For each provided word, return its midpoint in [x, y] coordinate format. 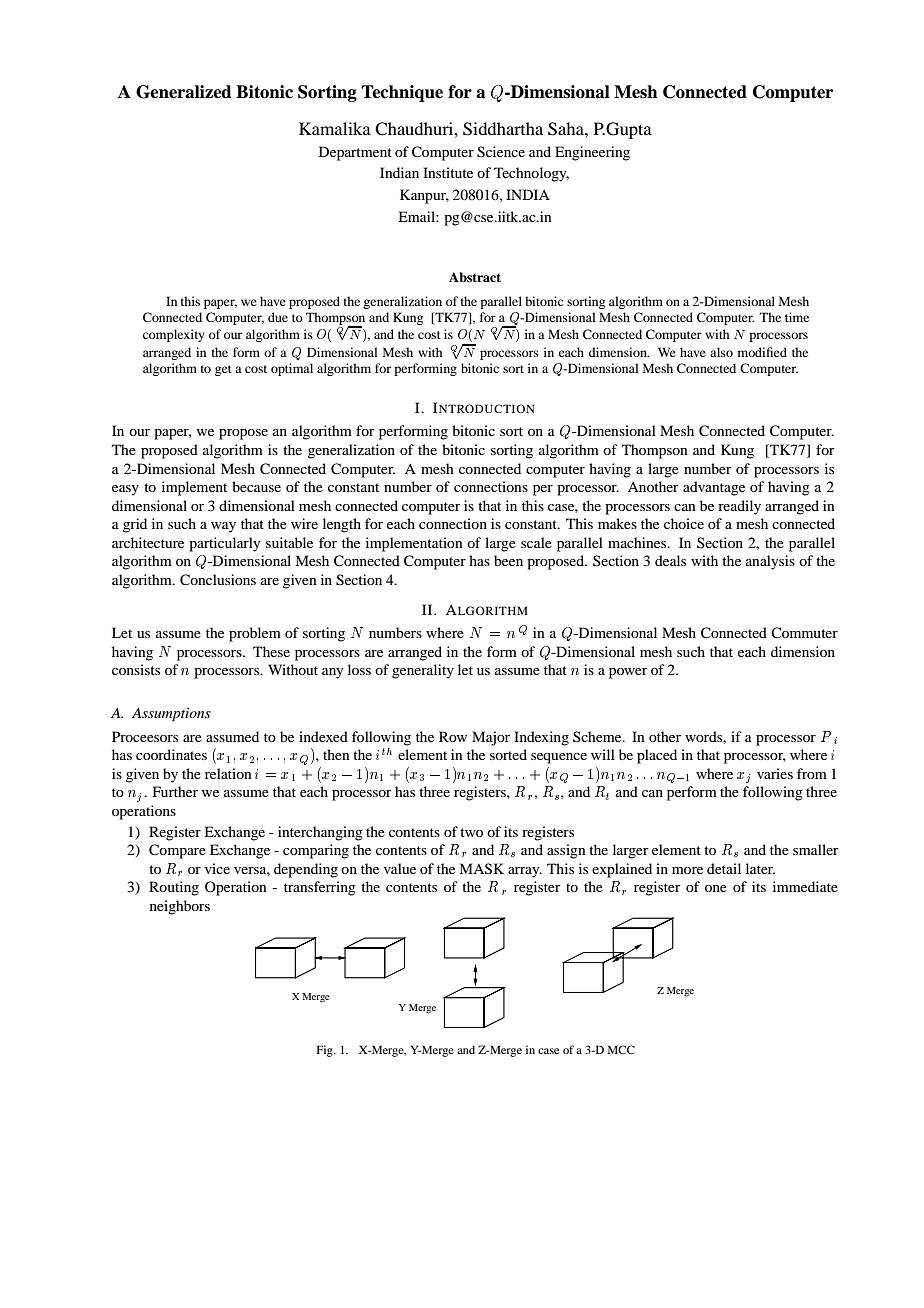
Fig [326, 1051]
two [471, 832]
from [812, 773]
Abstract [475, 277]
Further [175, 791]
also [721, 352]
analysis [770, 562]
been [508, 560]
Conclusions [218, 580]
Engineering [592, 153]
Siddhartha [503, 129]
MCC [621, 1049]
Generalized [184, 92]
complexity [174, 335]
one [716, 888]
